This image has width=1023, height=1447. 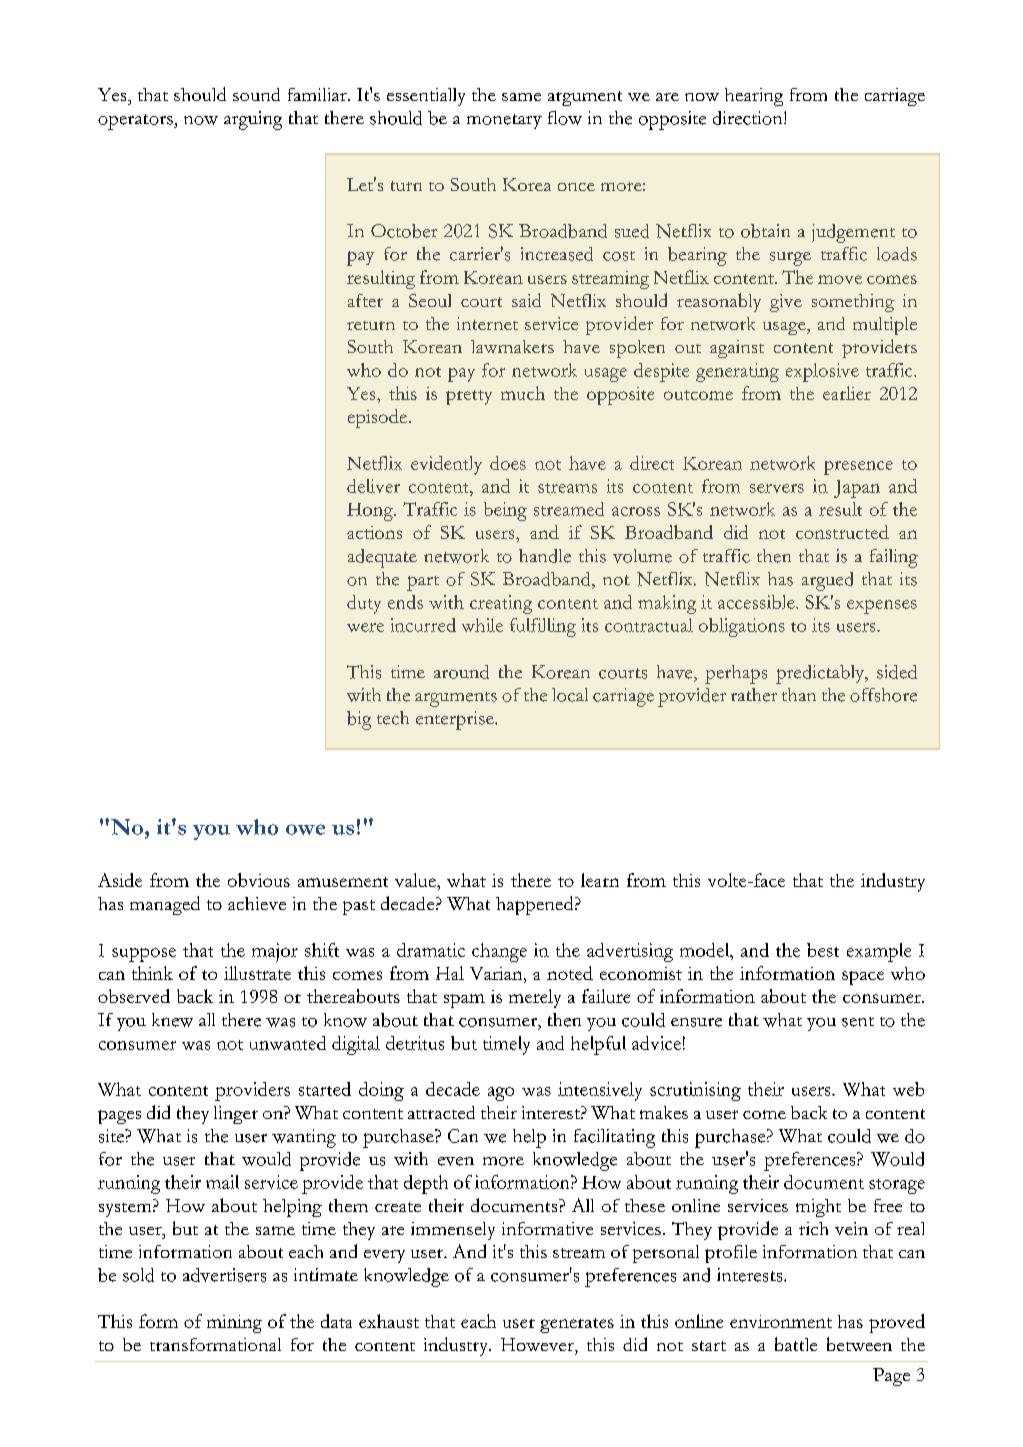 What do you see at coordinates (504, 121) in the image?
I see `monetary` at bounding box center [504, 121].
